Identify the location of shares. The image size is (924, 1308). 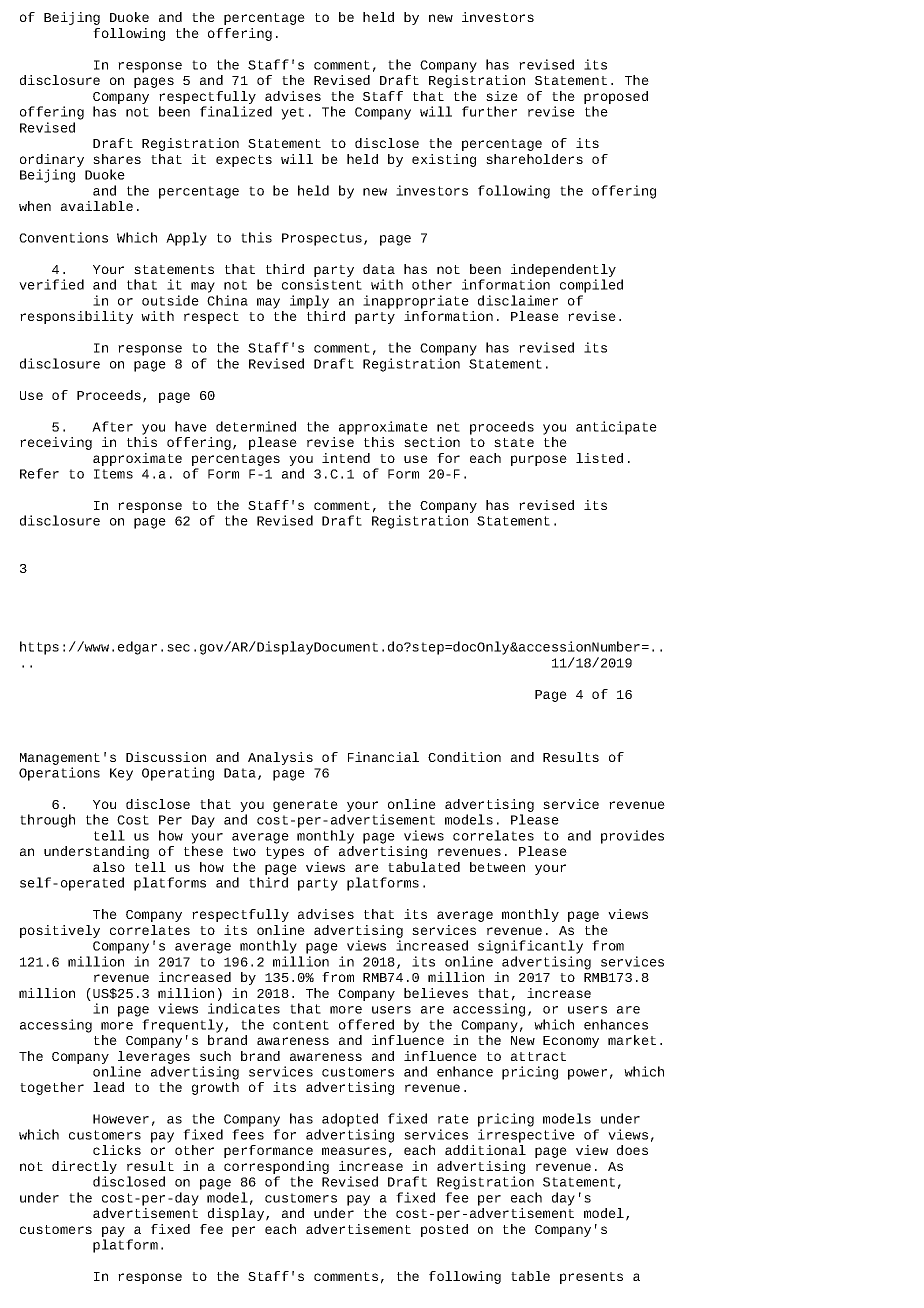
(117, 159).
